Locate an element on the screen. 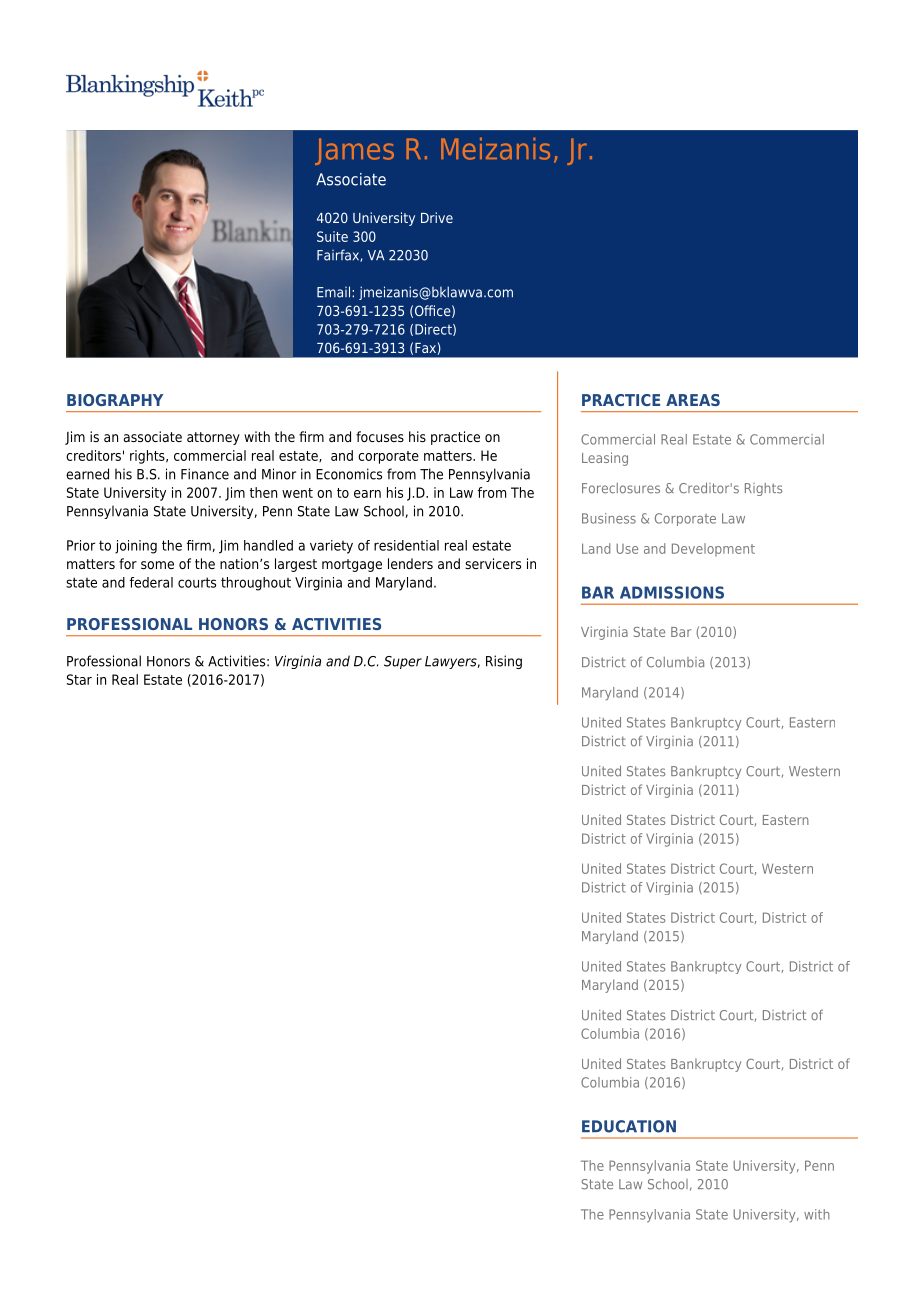 Image resolution: width=924 pixels, height=1308 pixels. EDUCATION is located at coordinates (629, 1126).
